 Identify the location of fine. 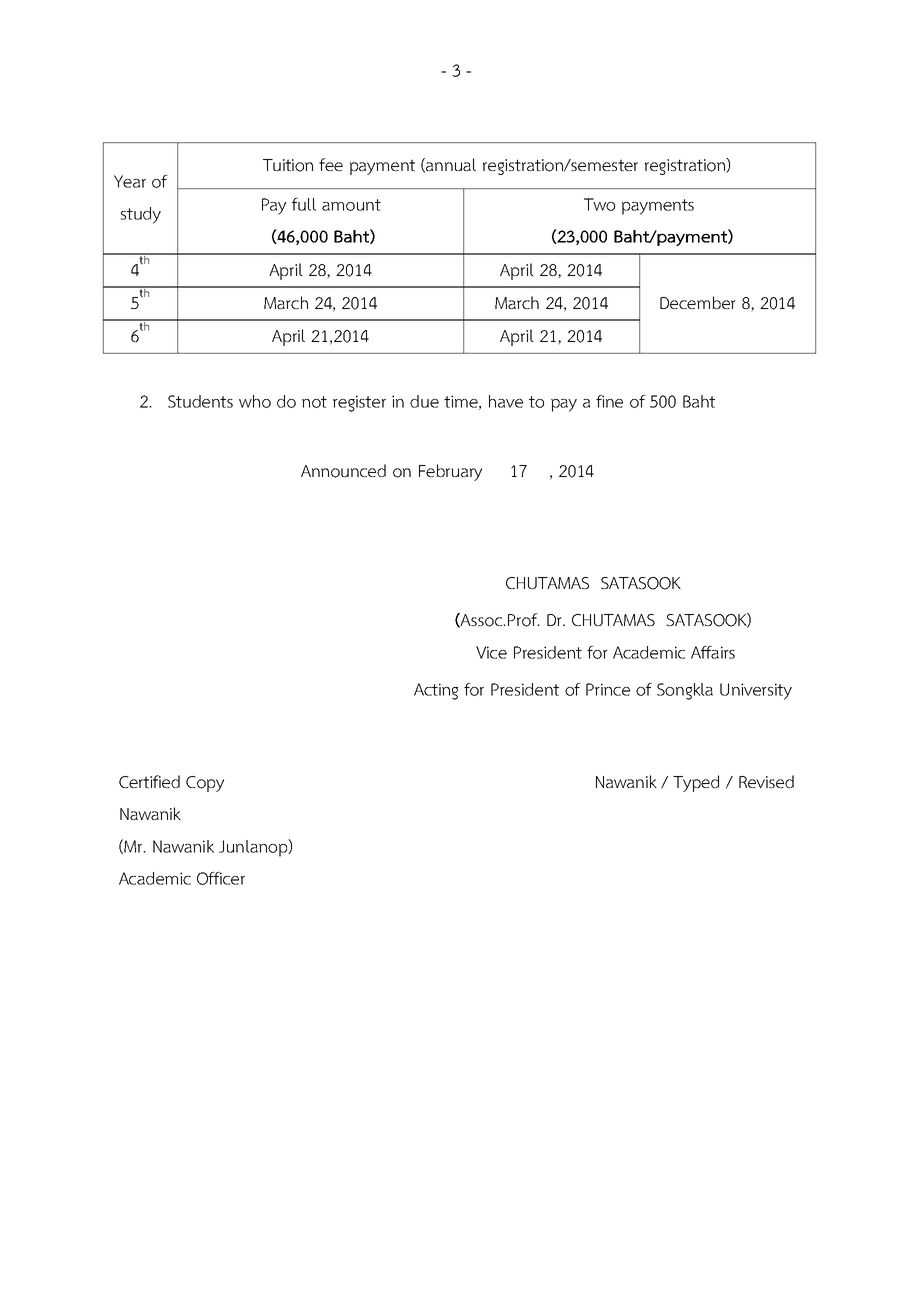
(609, 401).
